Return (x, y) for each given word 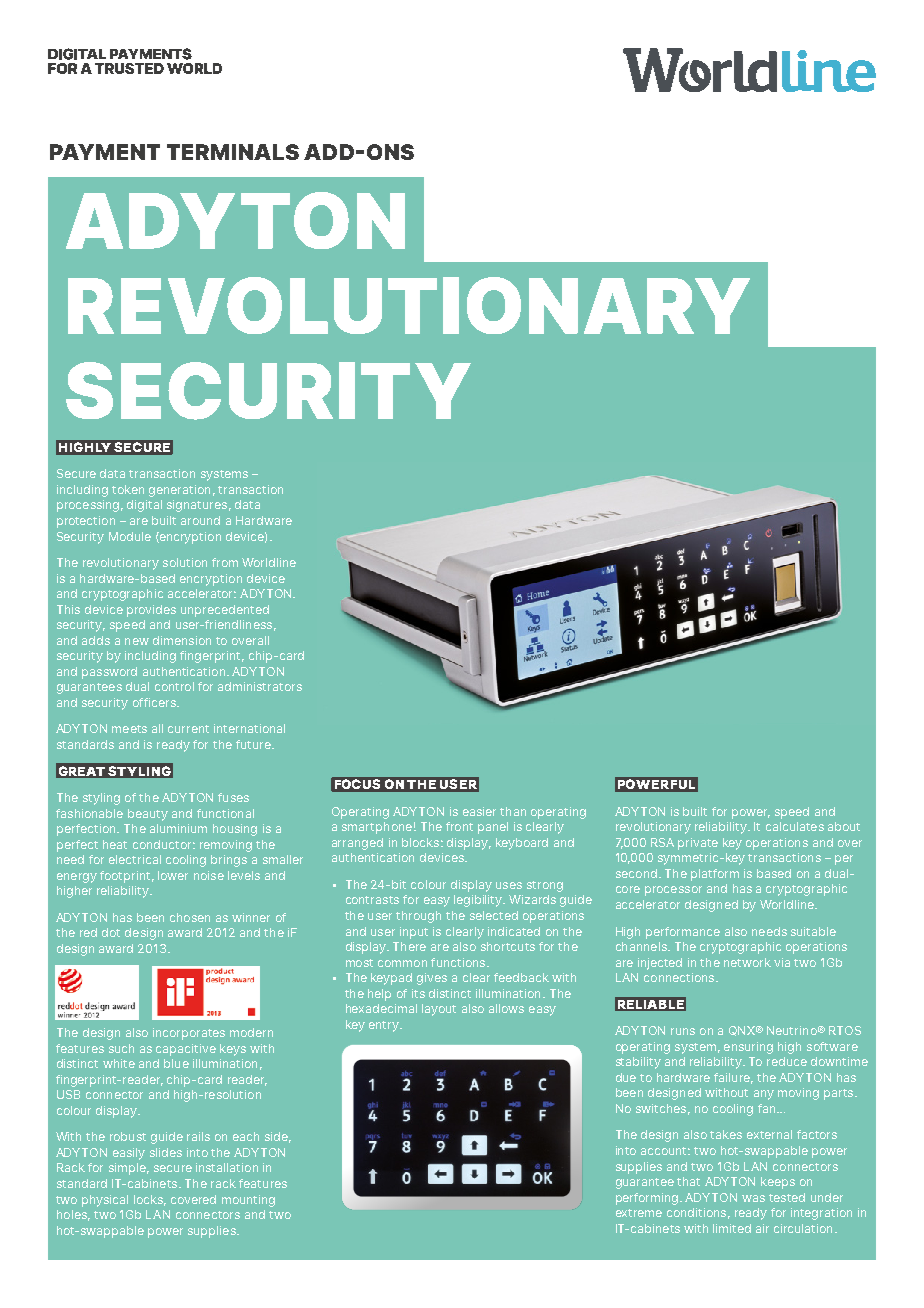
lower (173, 875)
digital (144, 506)
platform (715, 875)
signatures (197, 506)
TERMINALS (233, 152)
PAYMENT (105, 152)
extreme (639, 1213)
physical (105, 1201)
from (225, 562)
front (459, 826)
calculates (795, 826)
